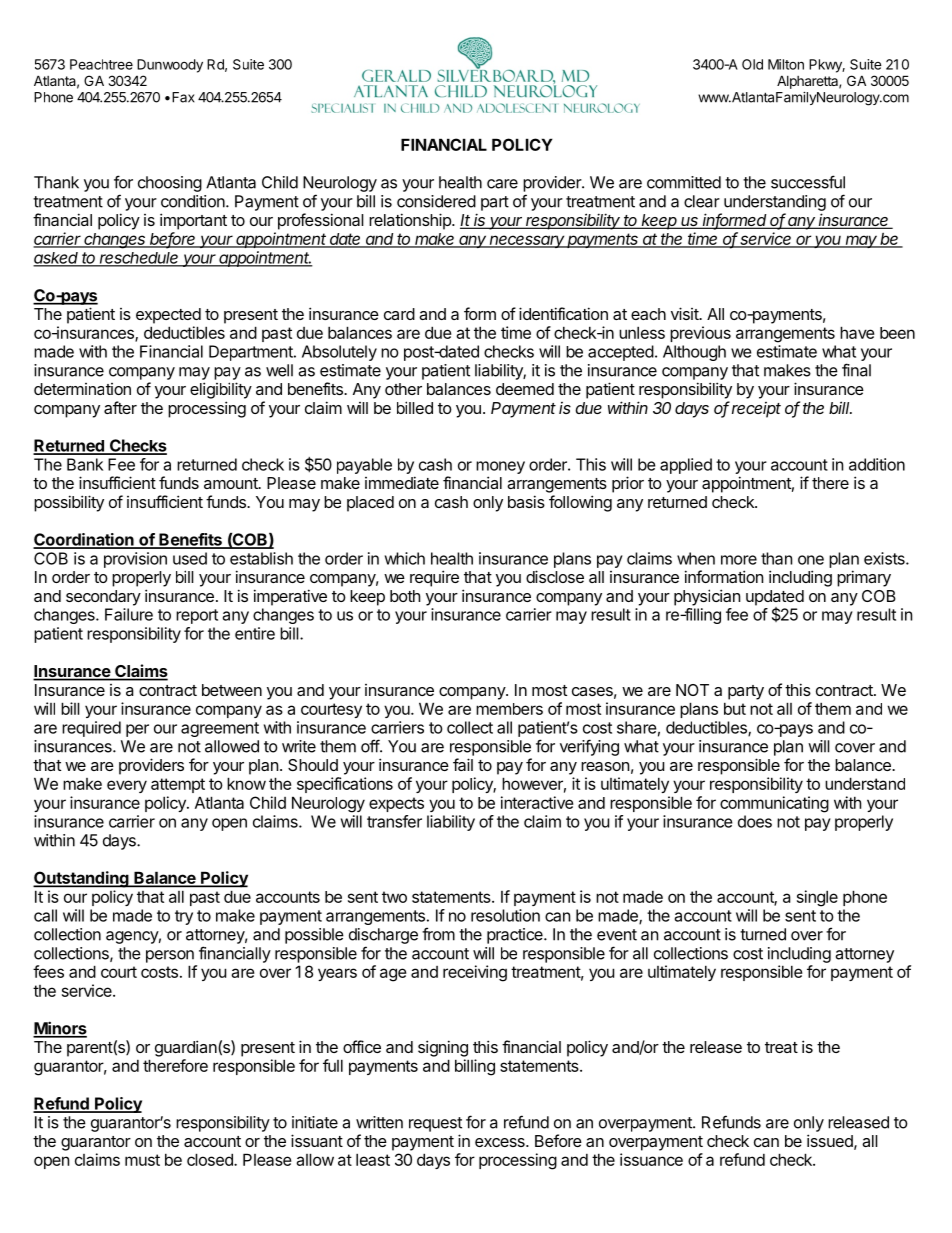 The width and height of the document is (952, 1233). What do you see at coordinates (183, 97) in the document?
I see `Fax` at bounding box center [183, 97].
